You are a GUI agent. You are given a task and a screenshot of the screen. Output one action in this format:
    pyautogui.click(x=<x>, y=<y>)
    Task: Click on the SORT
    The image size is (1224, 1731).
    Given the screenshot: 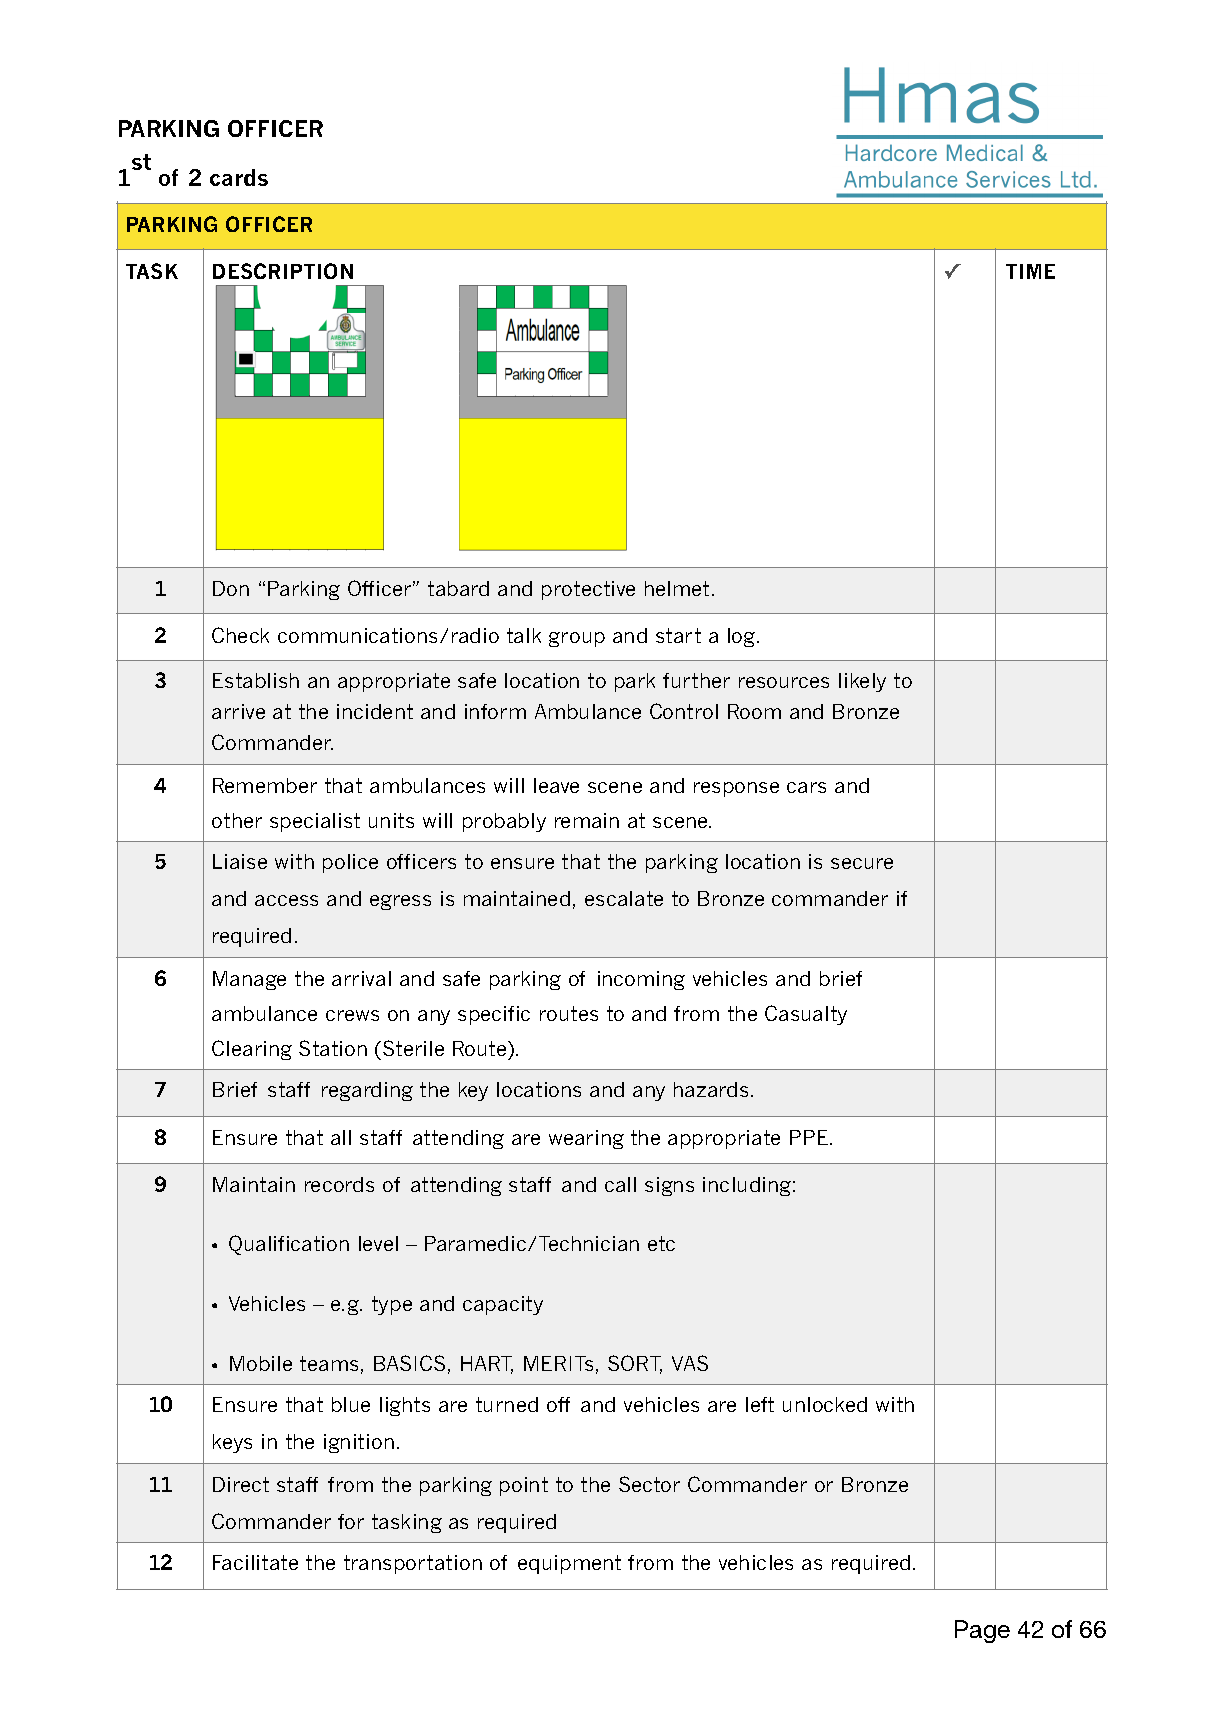 What is the action you would take?
    pyautogui.click(x=635, y=1364)
